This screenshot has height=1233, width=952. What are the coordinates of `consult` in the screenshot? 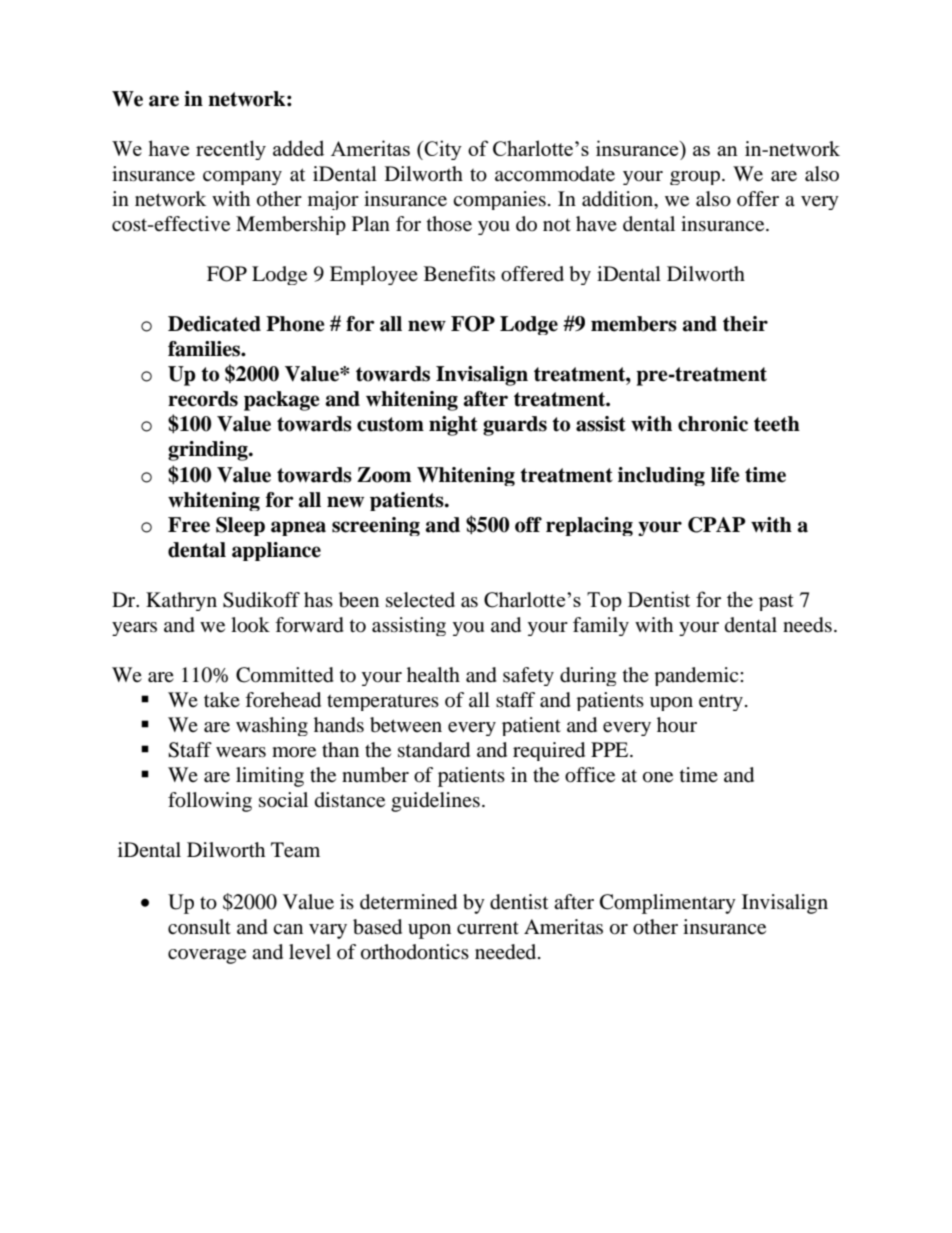 It's located at (199, 926).
